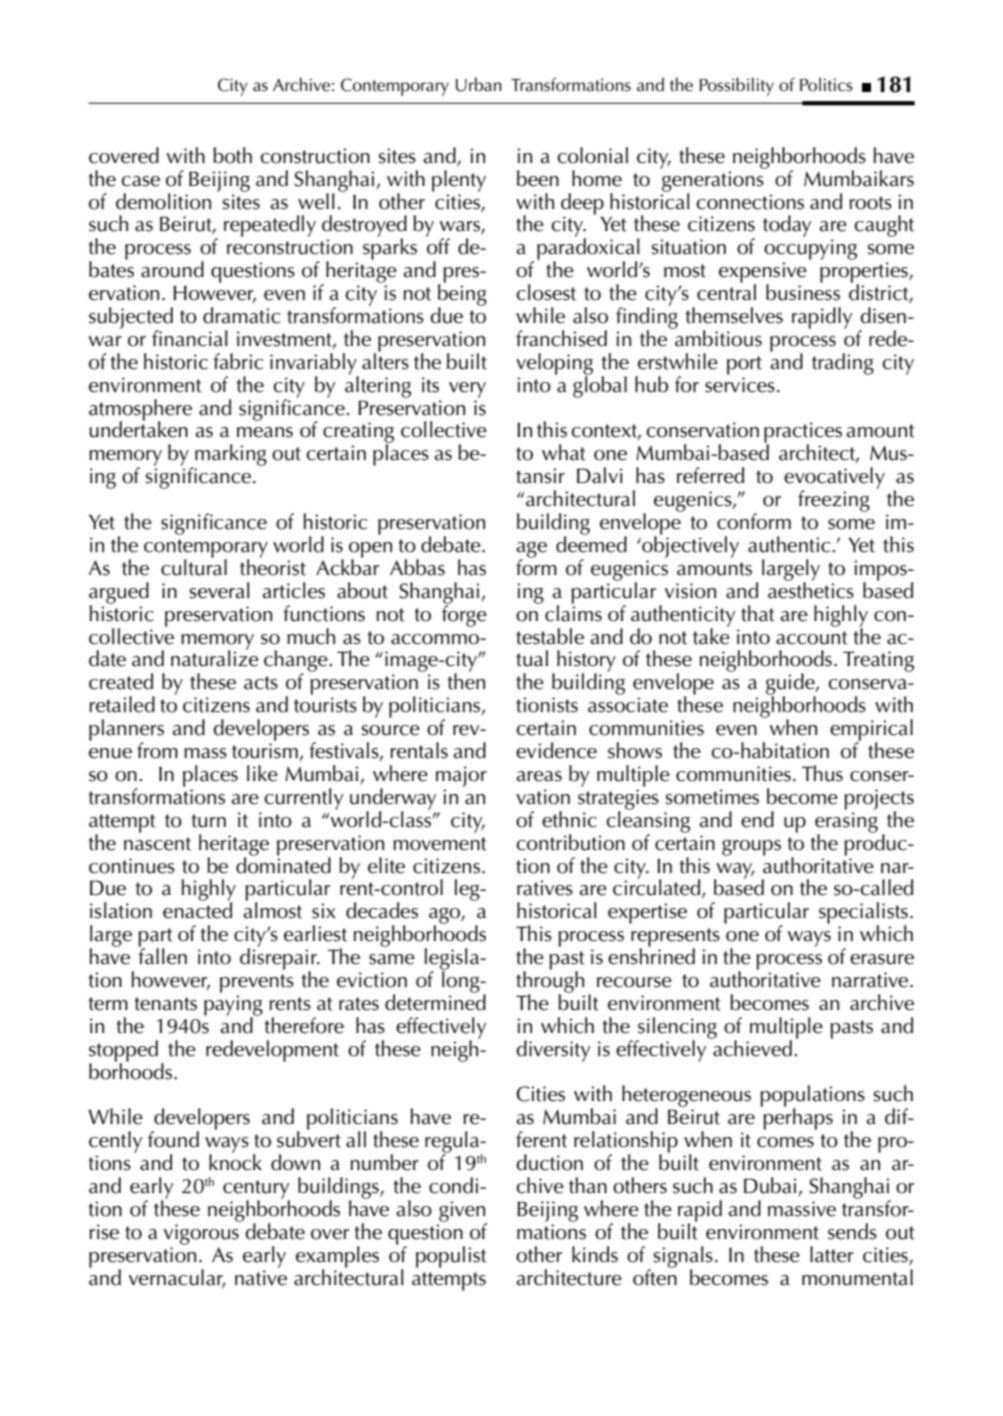 The width and height of the screenshot is (1003, 1416). I want to click on naturalize, so click(215, 657).
